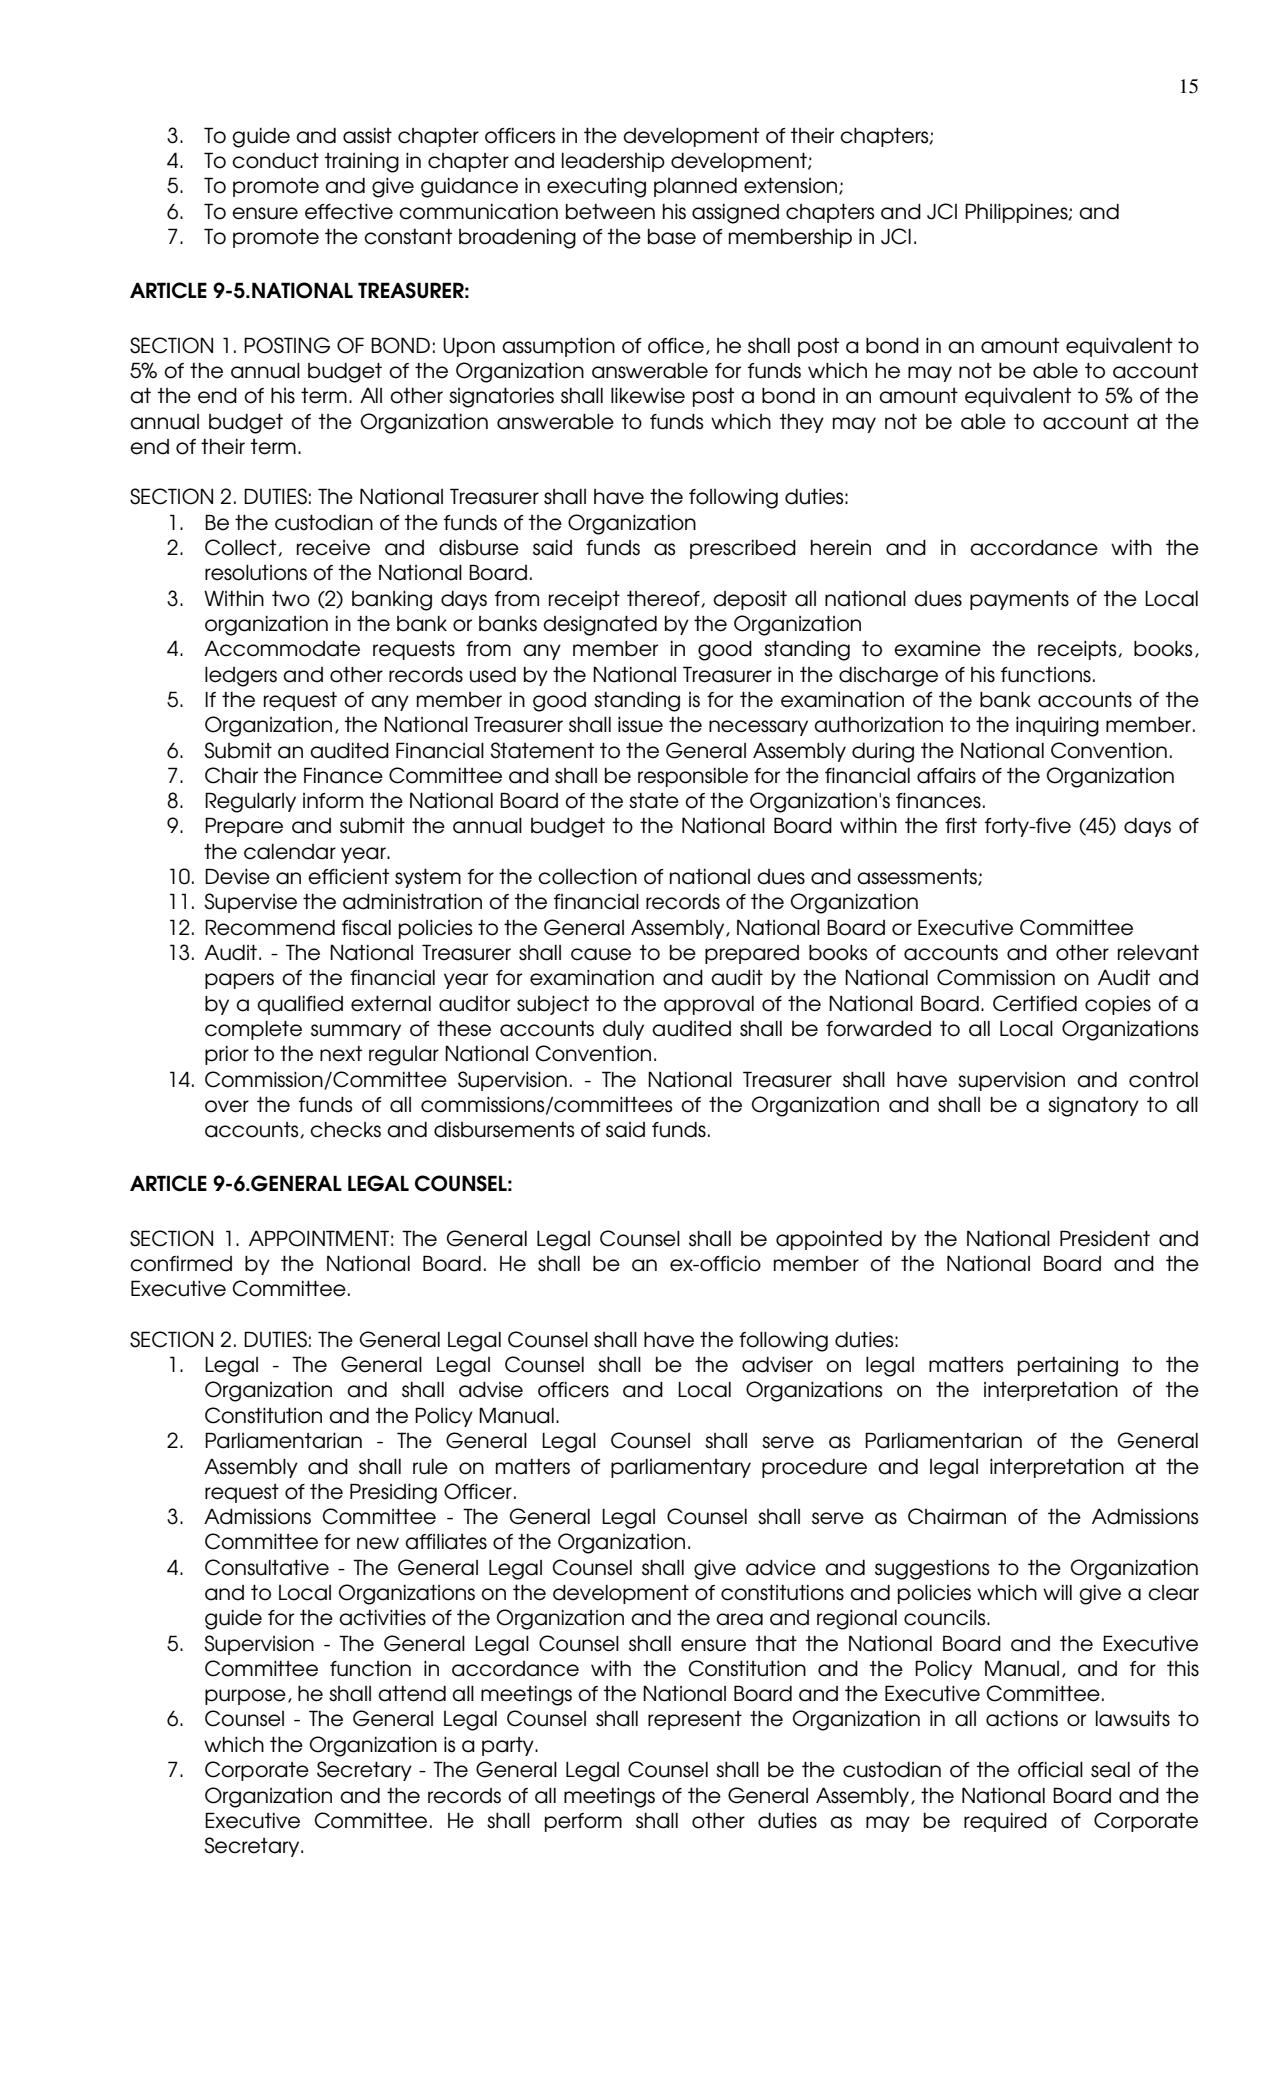  What do you see at coordinates (393, 1493) in the screenshot?
I see `Presiding` at bounding box center [393, 1493].
